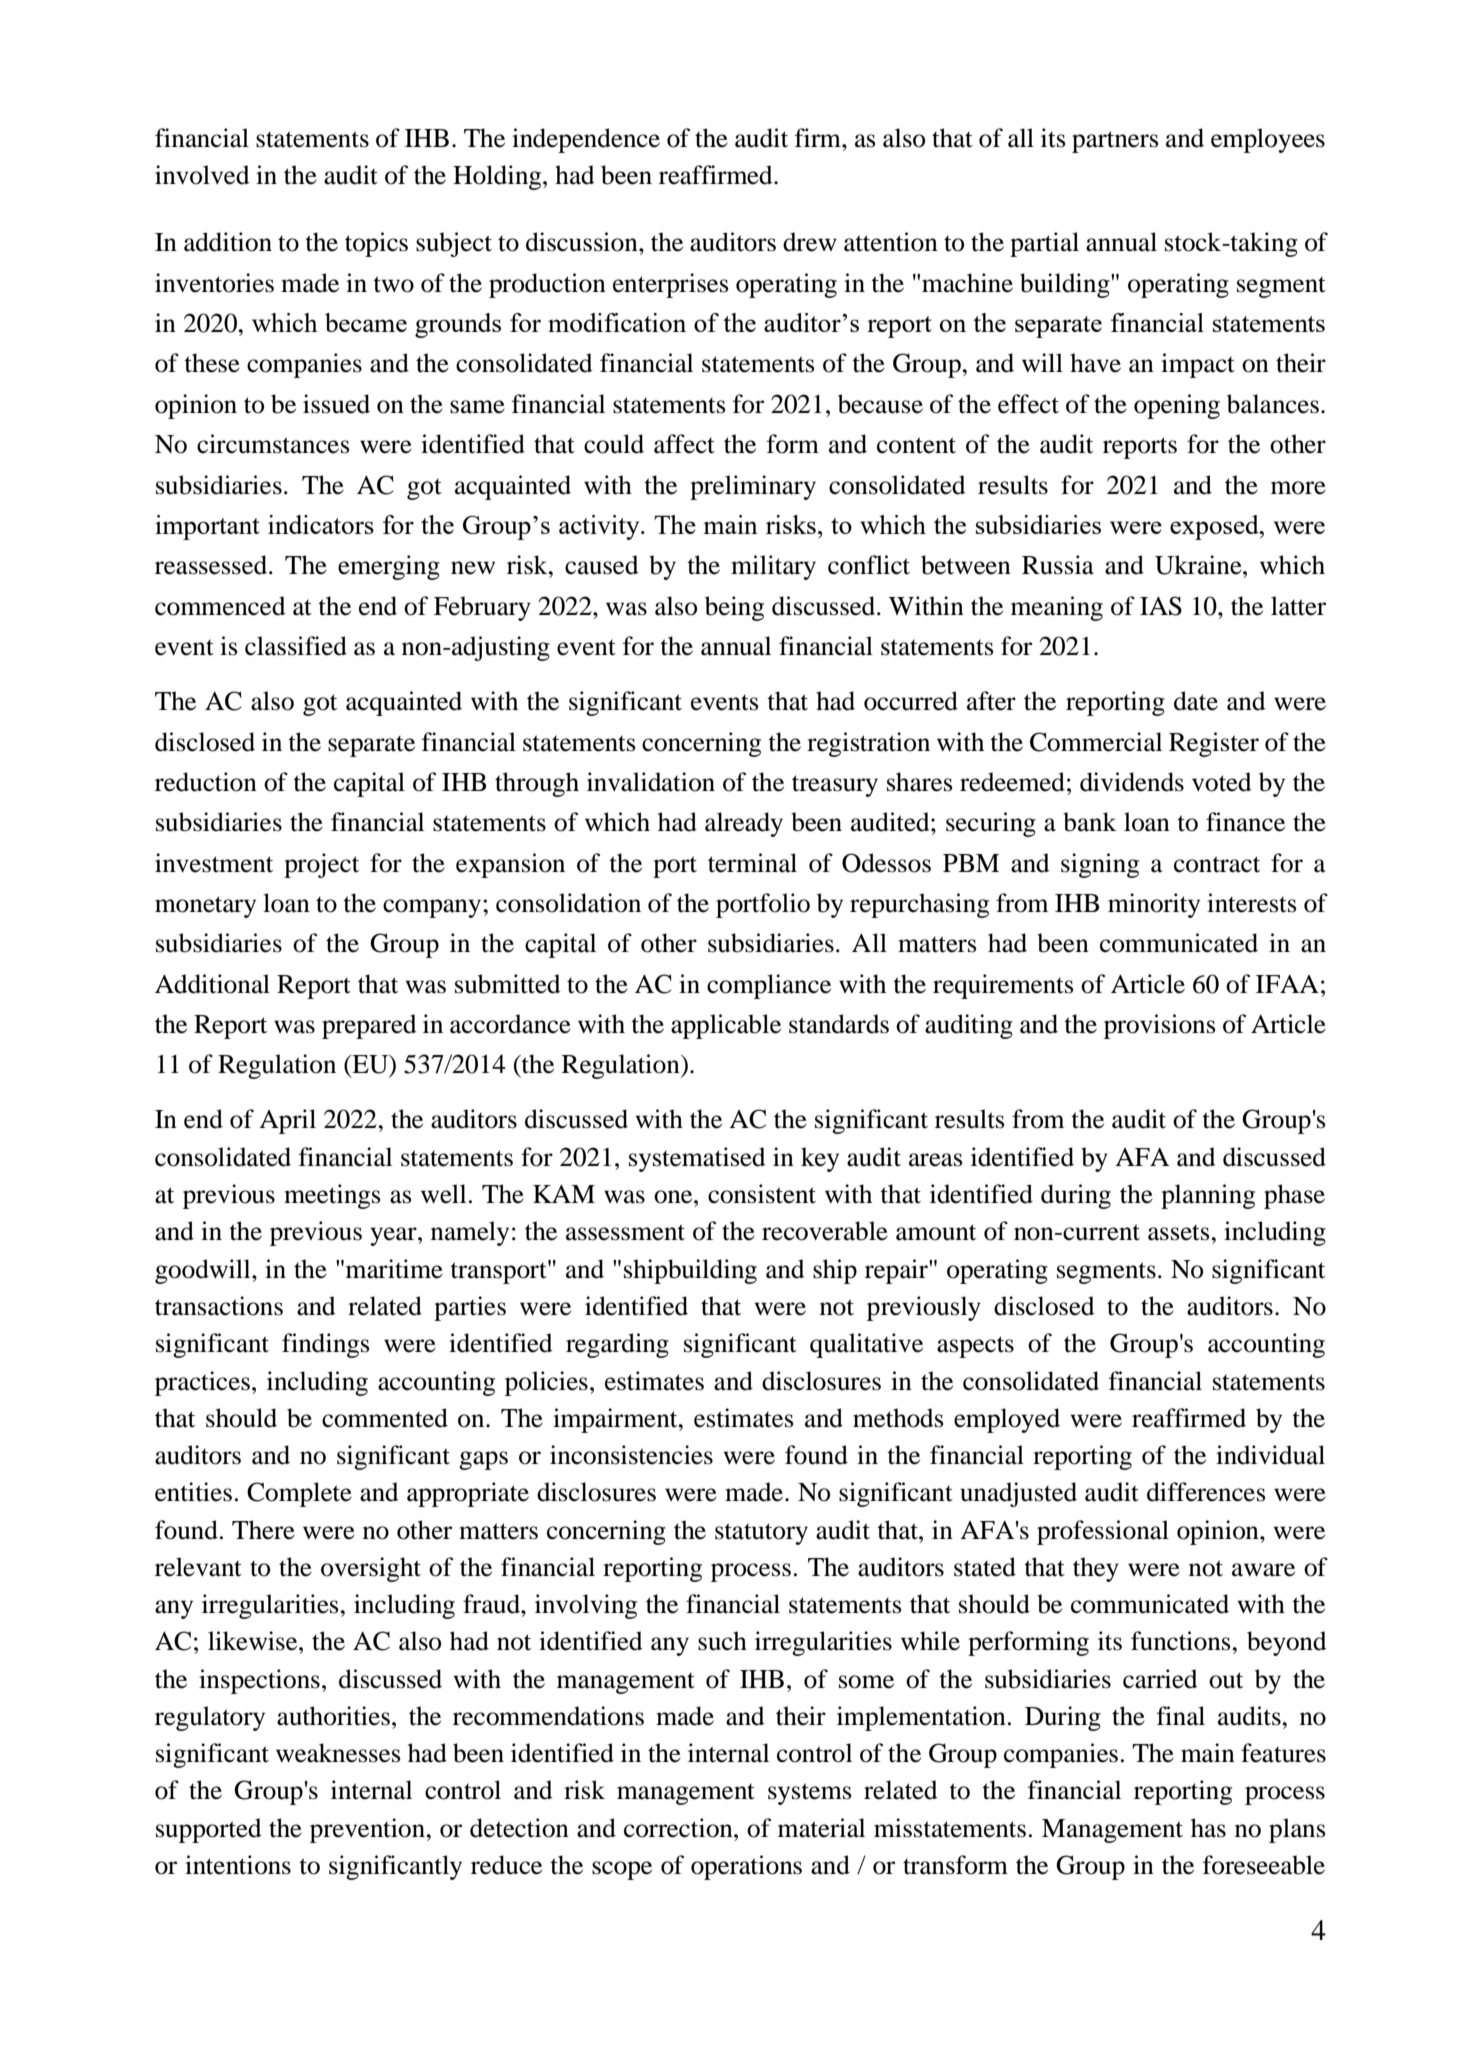 This page has width=1462, height=2067. I want to click on topics, so click(376, 244).
